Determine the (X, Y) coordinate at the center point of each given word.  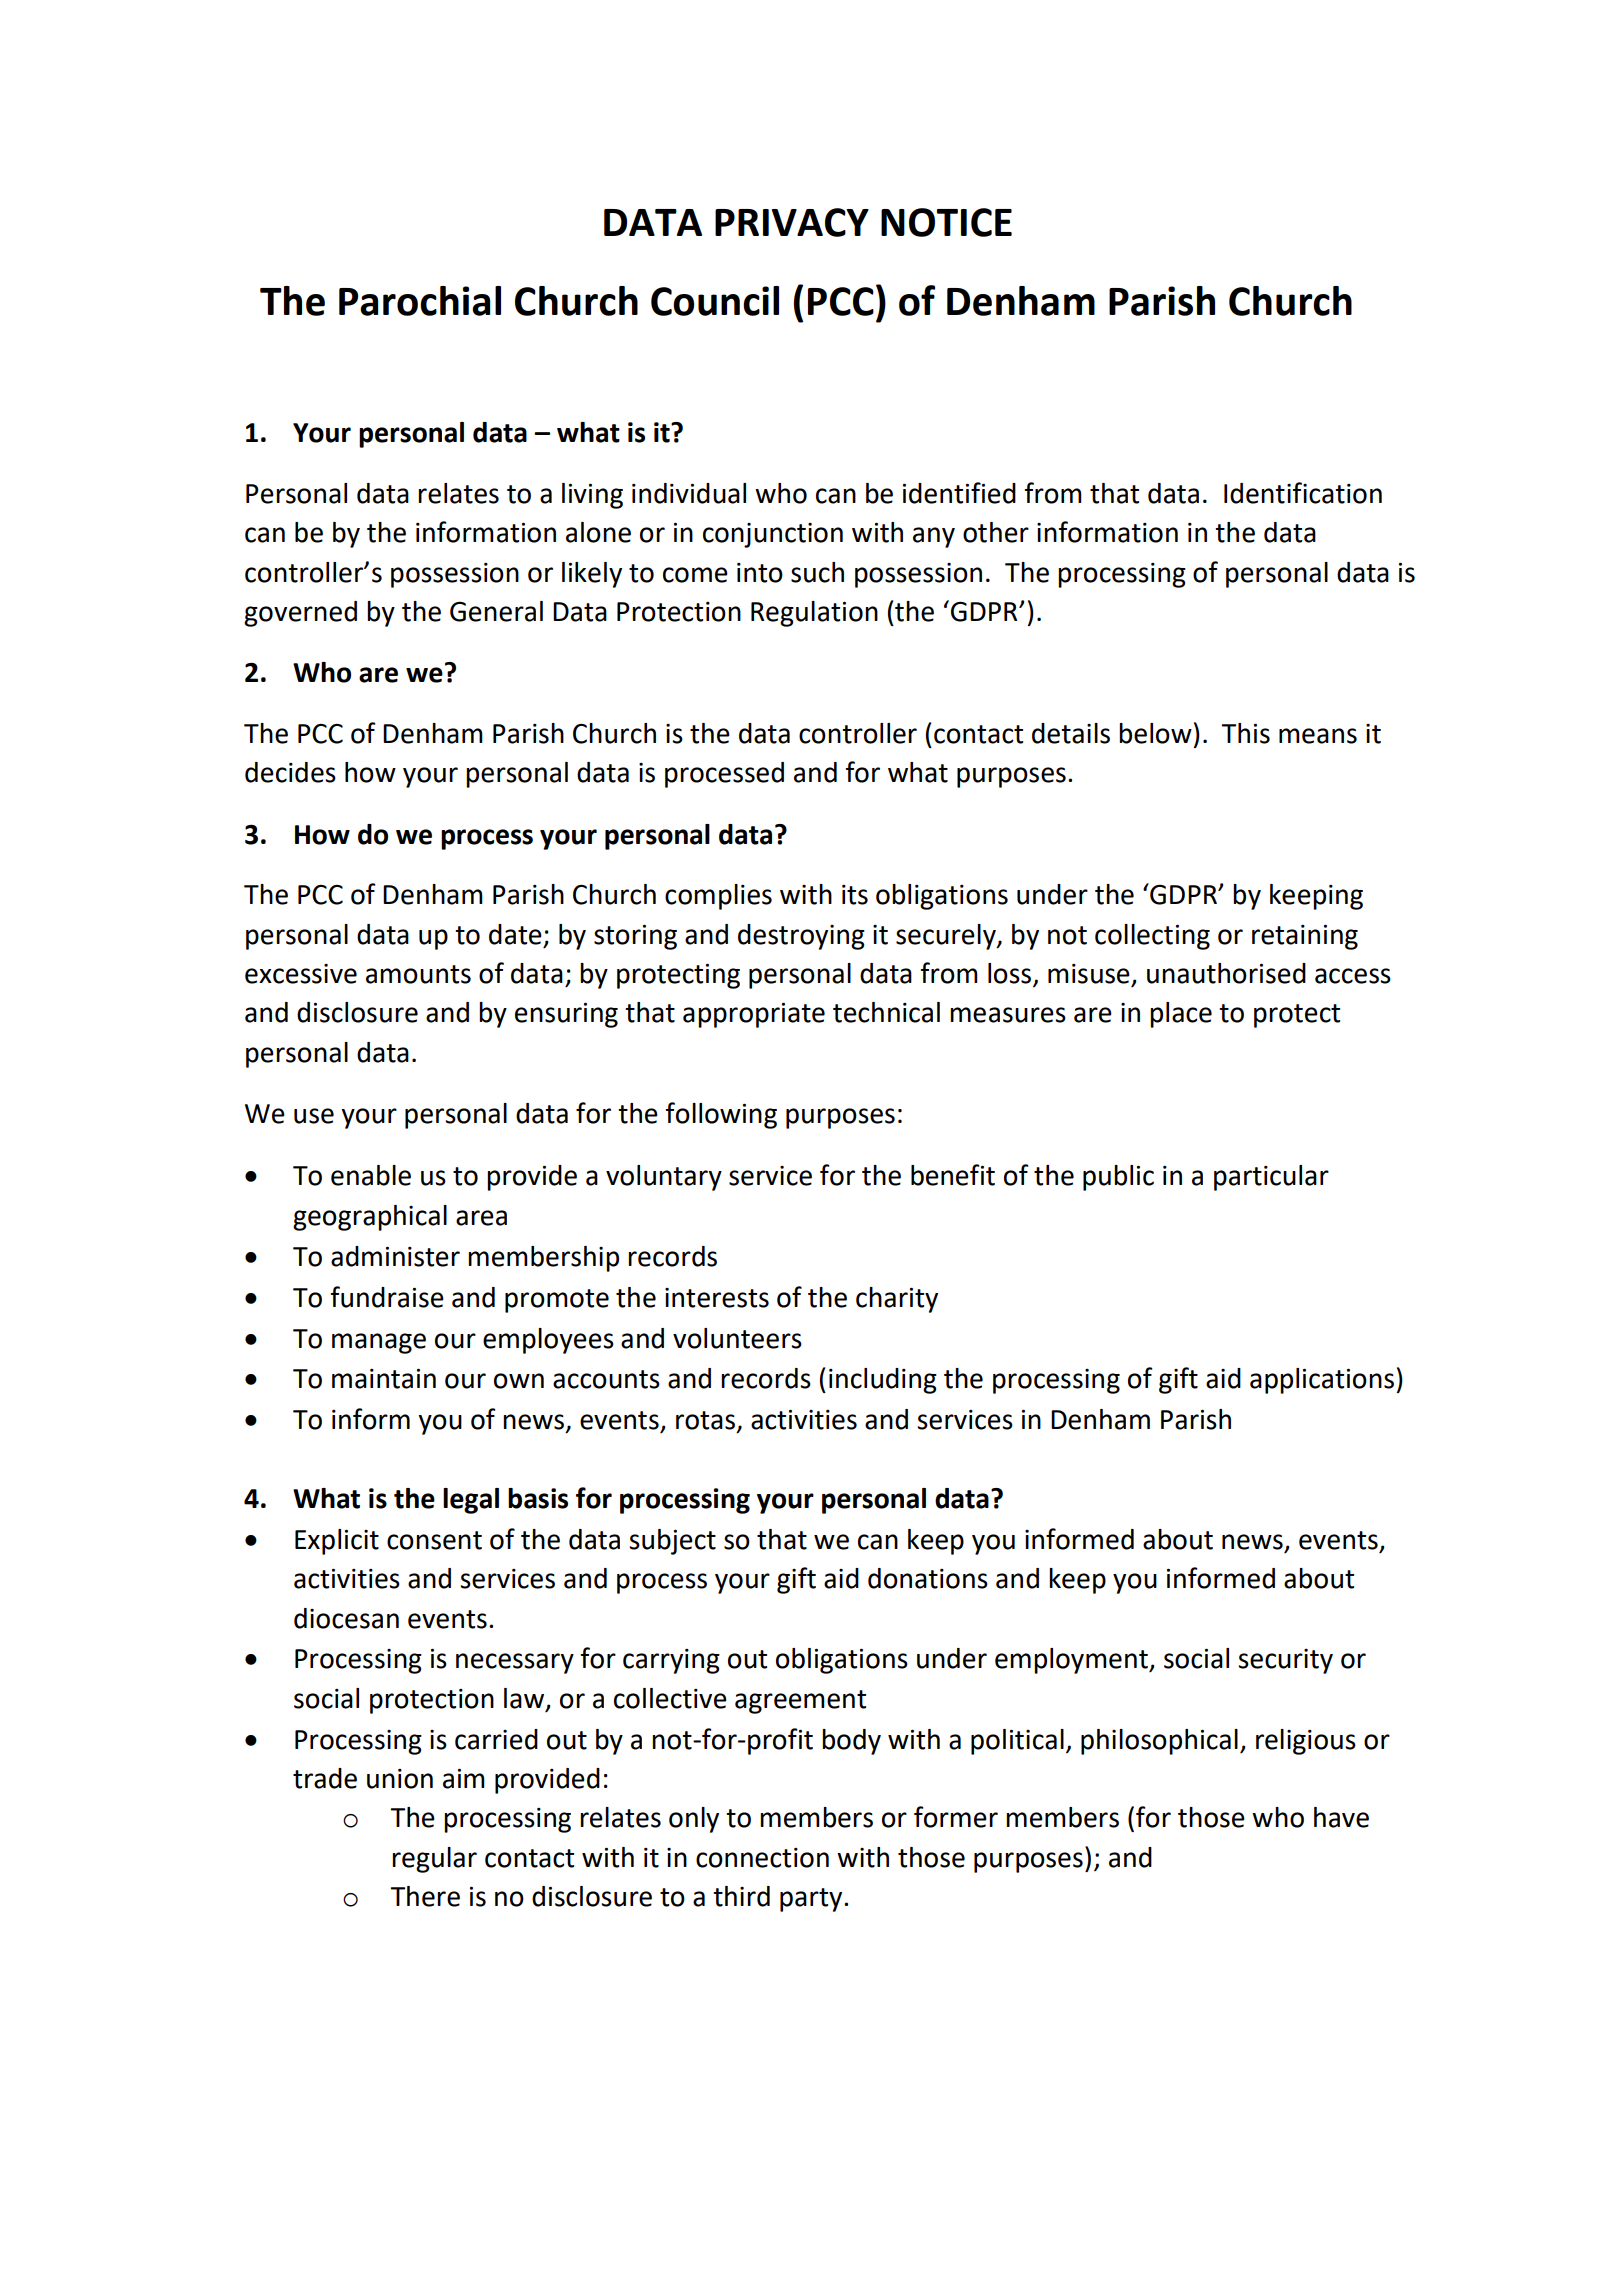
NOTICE (946, 222)
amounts (418, 974)
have (1341, 1817)
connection (762, 1858)
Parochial (420, 301)
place (1181, 1015)
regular (434, 1860)
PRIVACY (792, 222)
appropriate (754, 1015)
